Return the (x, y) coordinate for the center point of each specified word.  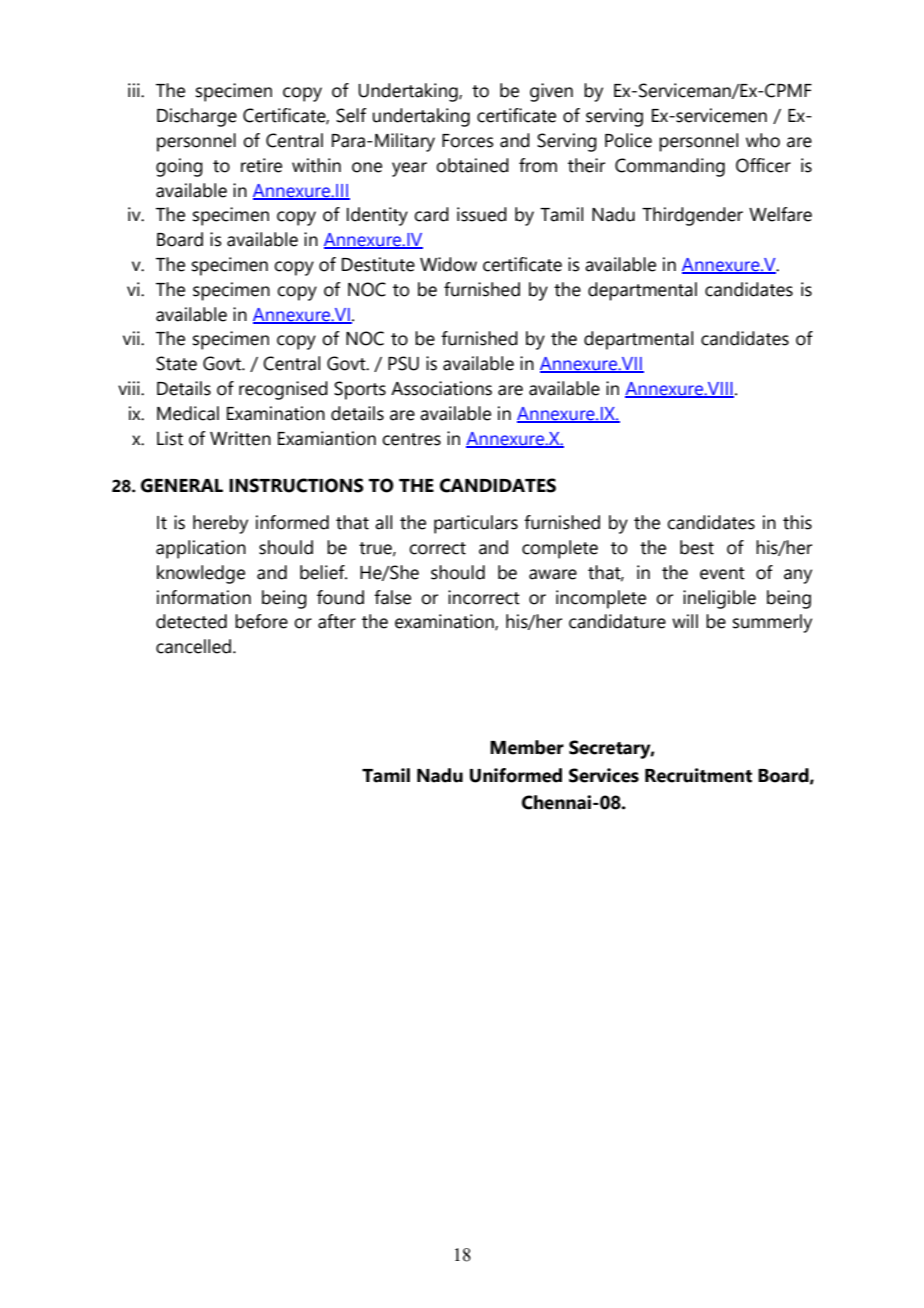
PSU (403, 363)
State (176, 363)
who (763, 140)
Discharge (197, 117)
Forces (468, 141)
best (697, 547)
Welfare (780, 214)
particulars (476, 524)
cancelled (193, 646)
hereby (220, 524)
